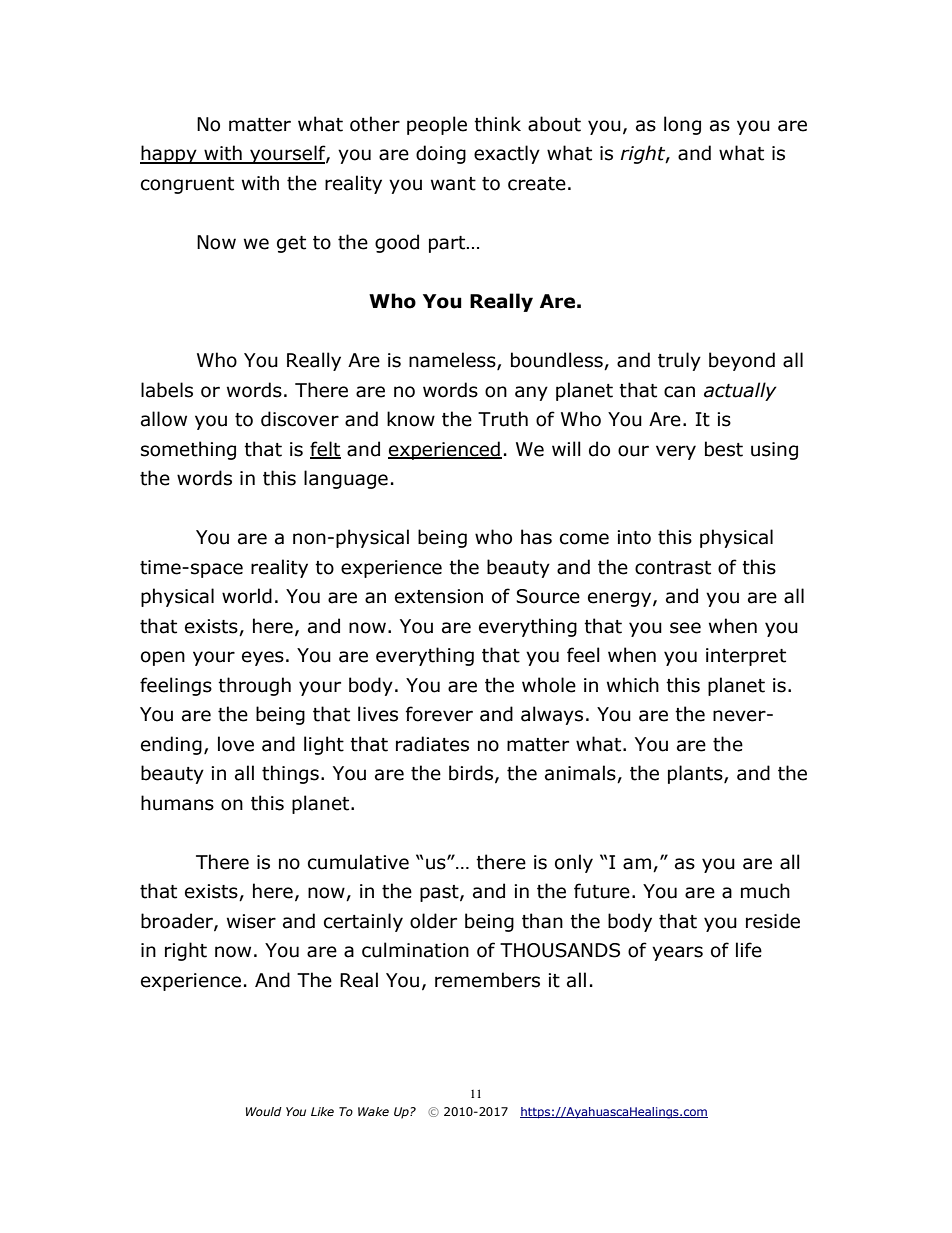 The height and width of the document is (1233, 952). Describe the element at coordinates (187, 185) in the document. I see `congruent` at that location.
